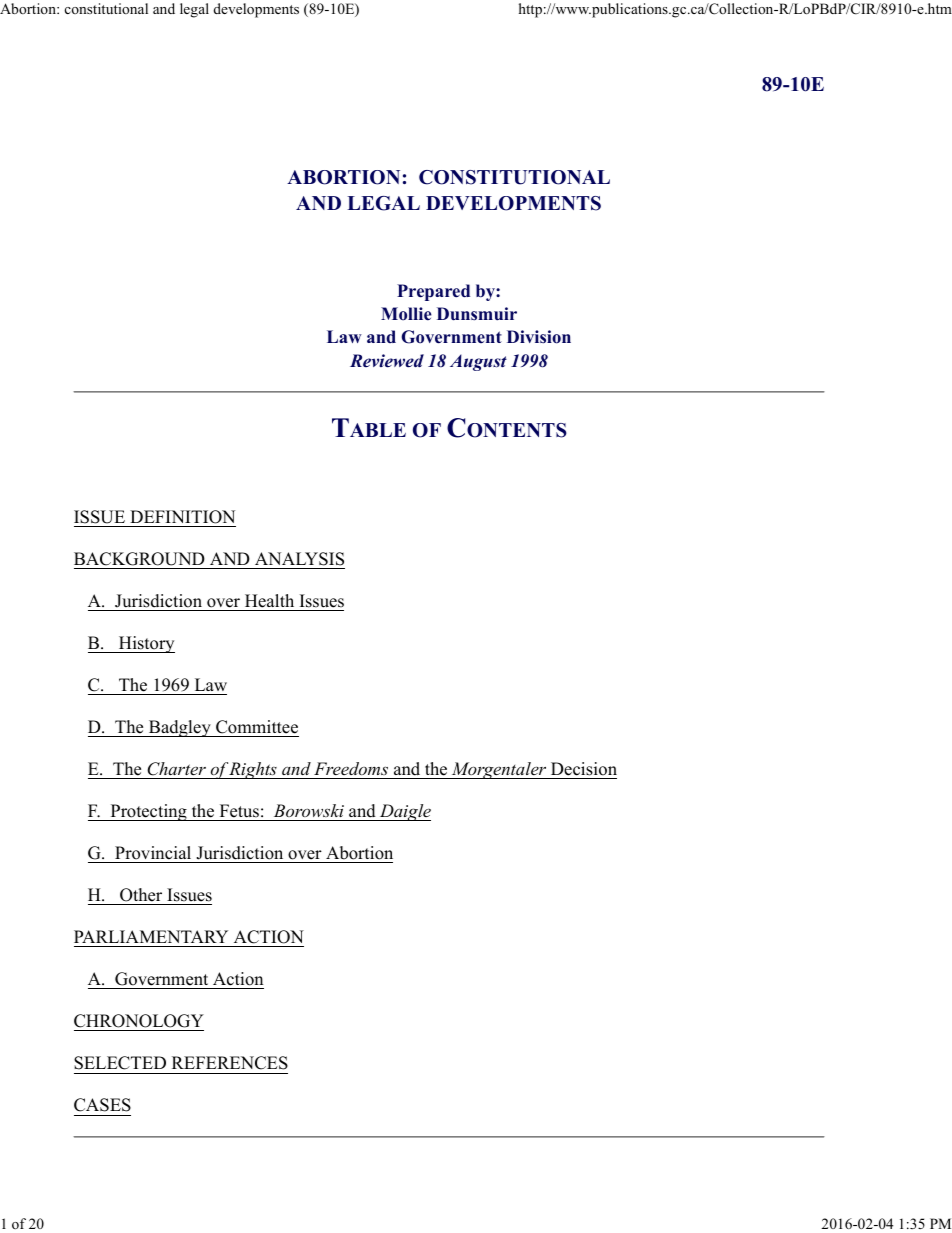 The height and width of the document is (1233, 952). I want to click on SELECTED, so click(120, 1063).
